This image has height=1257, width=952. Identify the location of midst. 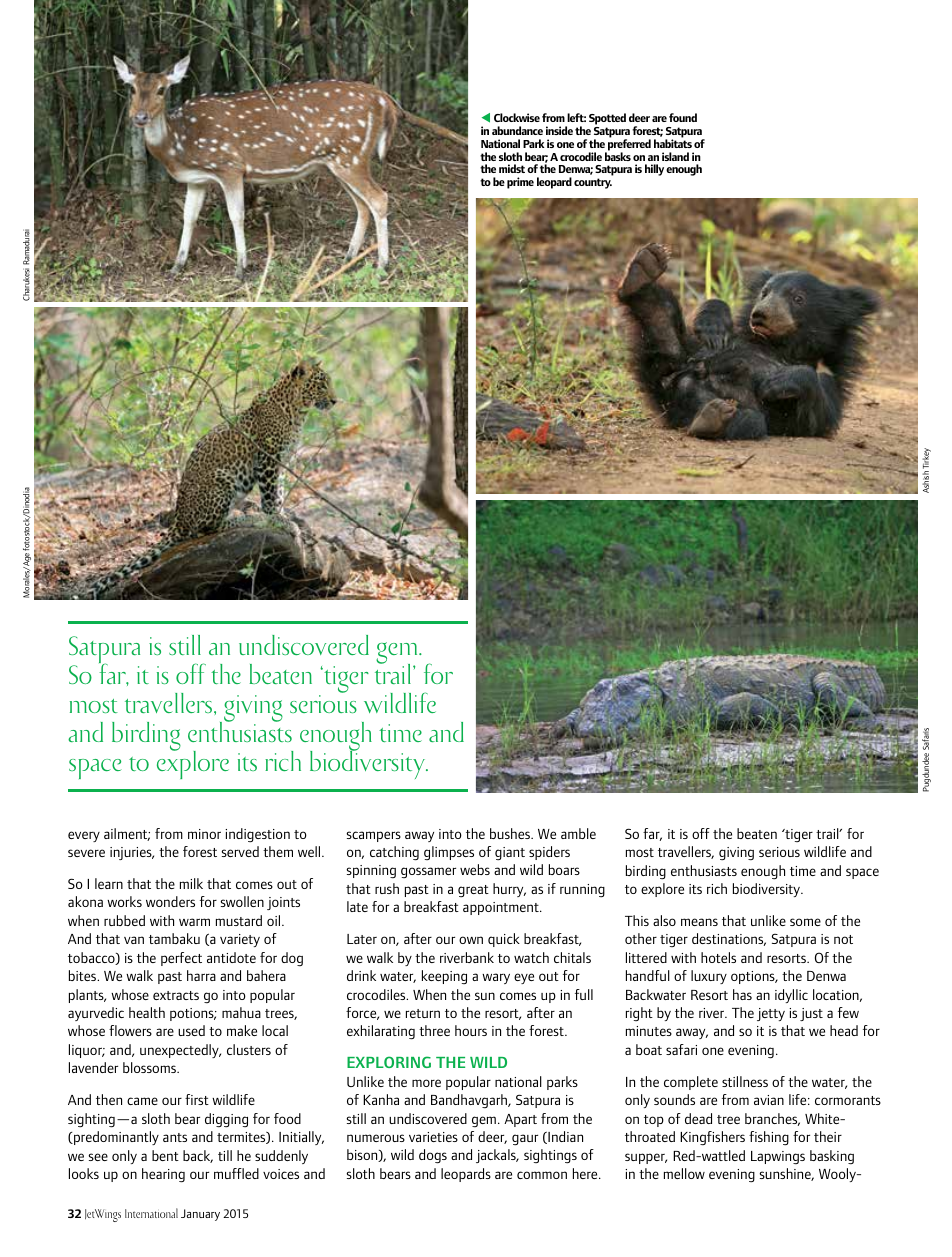
(512, 168).
